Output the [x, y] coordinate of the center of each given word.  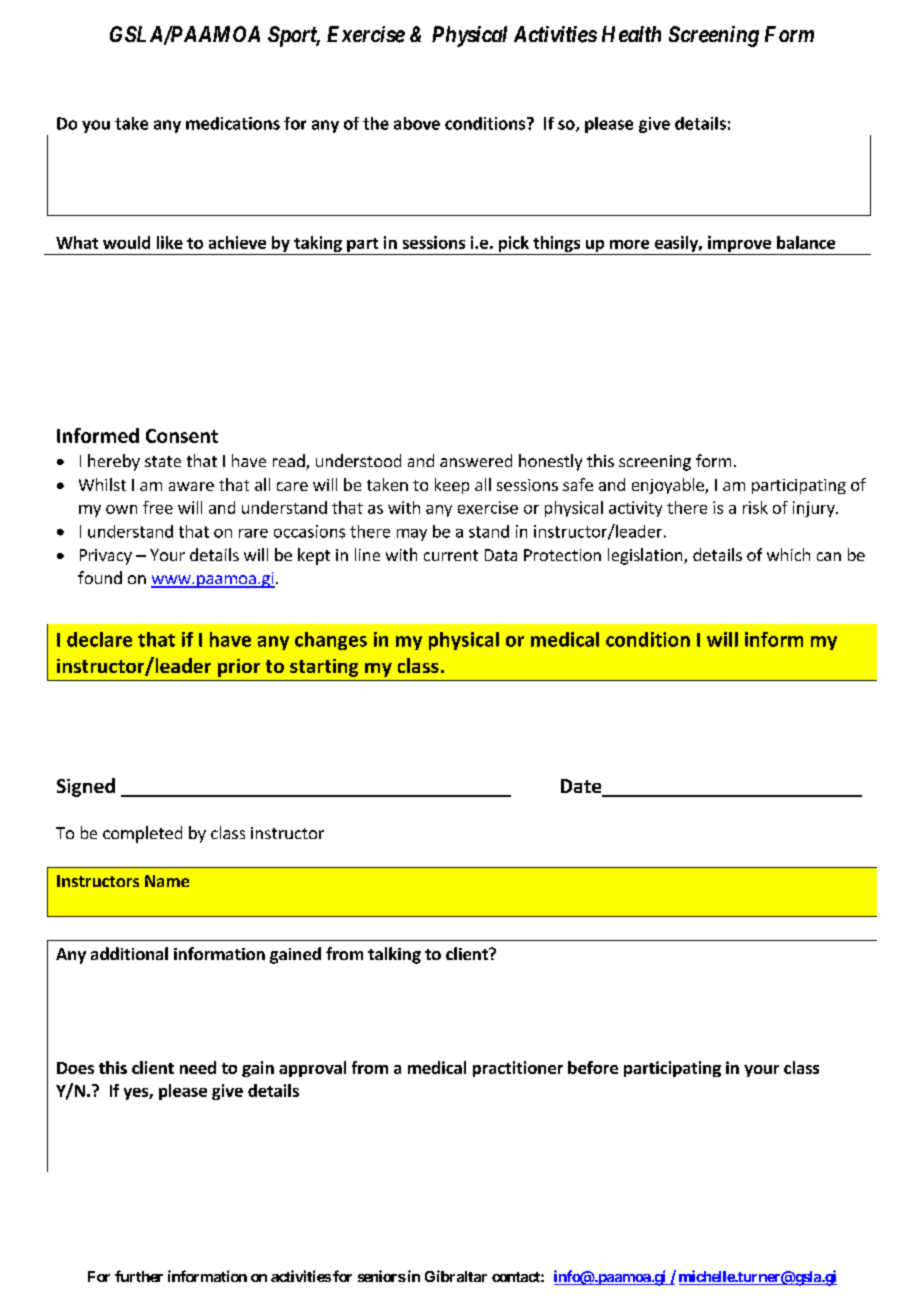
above [417, 123]
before [593, 1067]
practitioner [518, 1069]
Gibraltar [456, 1276]
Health [631, 34]
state [163, 461]
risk [755, 507]
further [139, 1276]
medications [233, 123]
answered [476, 460]
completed [142, 834]
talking [394, 955]
